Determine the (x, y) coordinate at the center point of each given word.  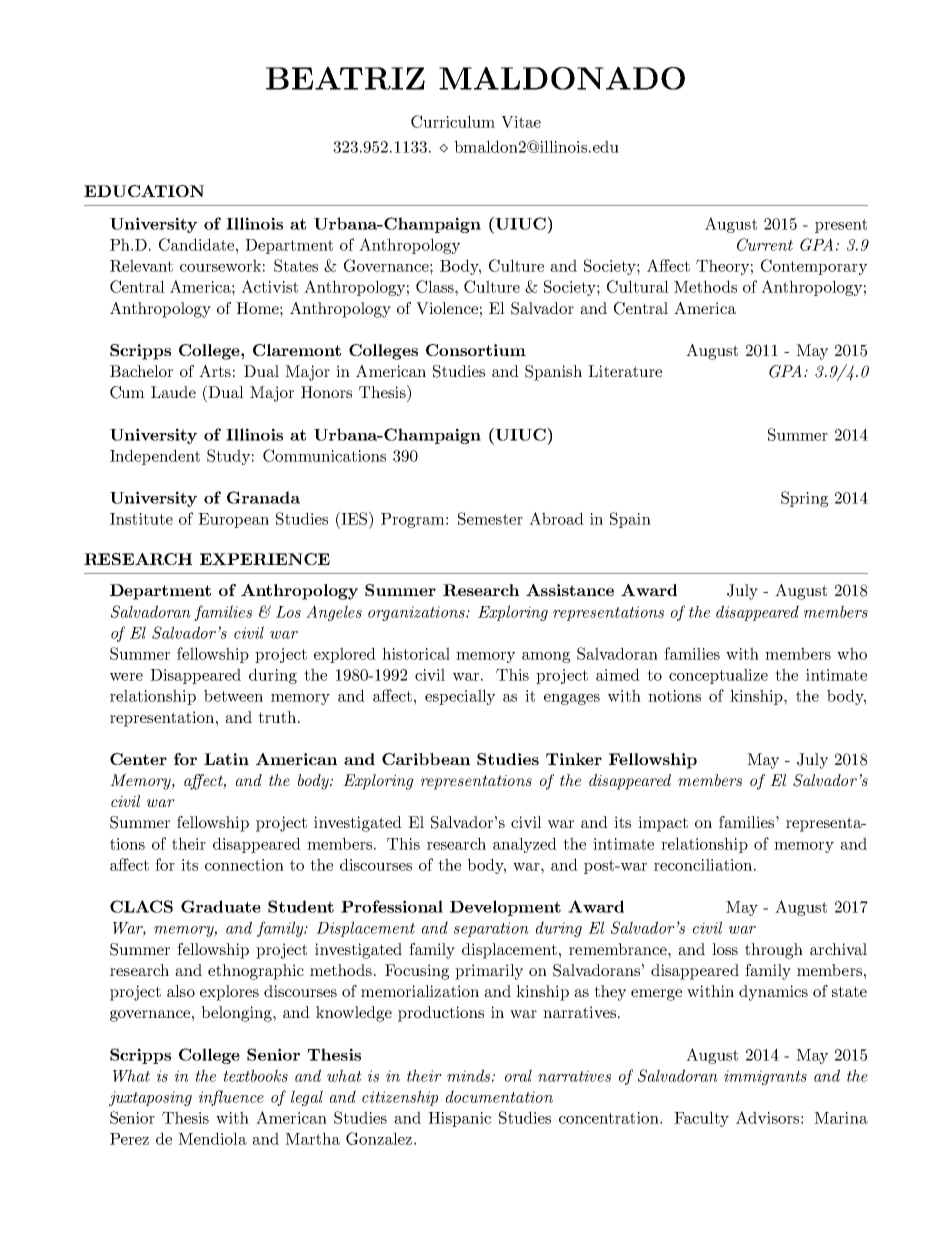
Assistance (570, 590)
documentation (499, 1096)
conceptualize (718, 676)
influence (231, 1098)
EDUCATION (144, 191)
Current (765, 244)
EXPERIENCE (265, 559)
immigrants (765, 1077)
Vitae (521, 122)
